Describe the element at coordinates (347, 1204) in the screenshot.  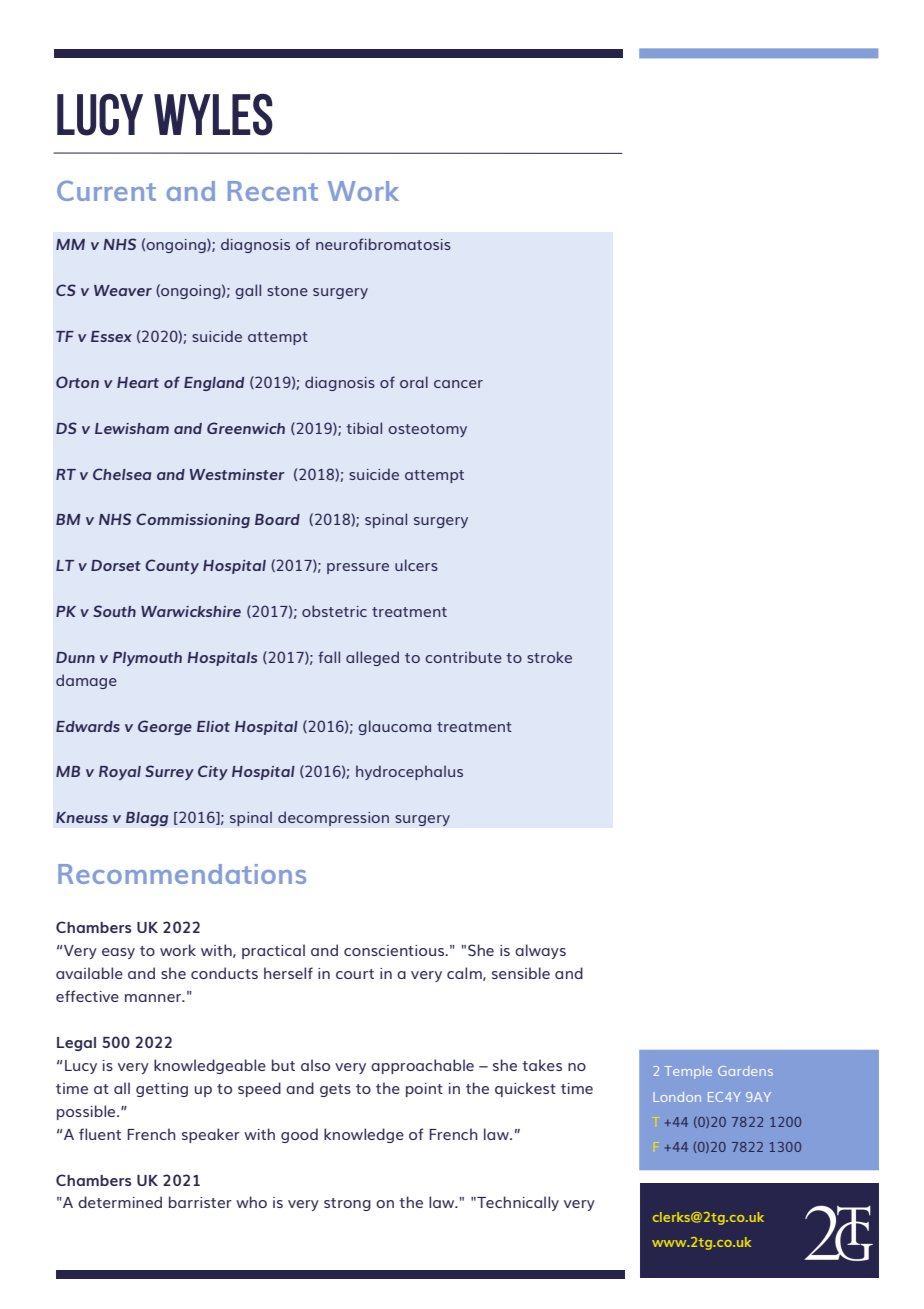
I see `strong` at that location.
